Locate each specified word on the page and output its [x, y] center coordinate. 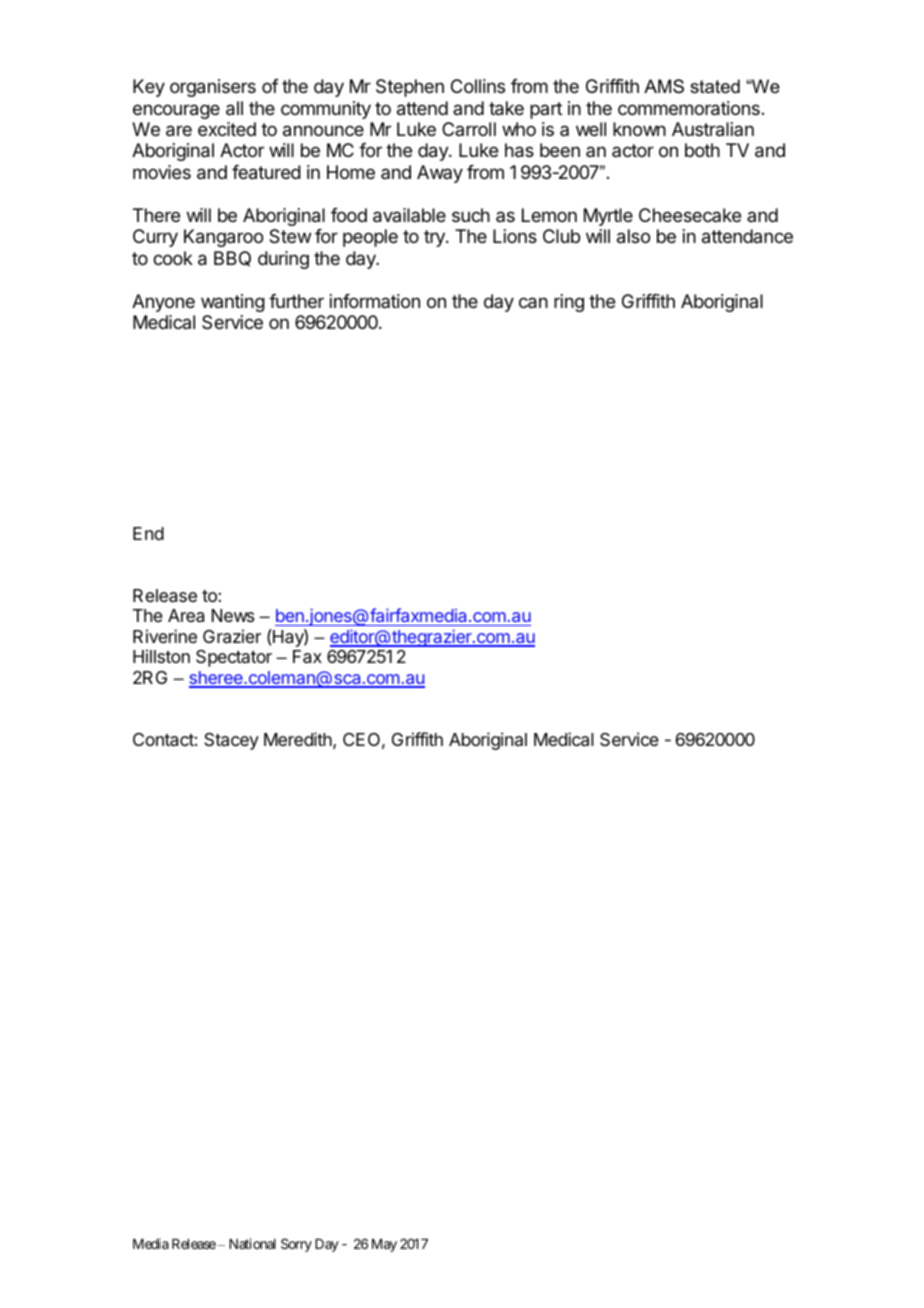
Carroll [469, 129]
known [639, 129]
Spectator [234, 658]
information [375, 301]
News [233, 615]
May [384, 1245]
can [533, 303]
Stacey [231, 741]
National [252, 1243]
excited [227, 129]
